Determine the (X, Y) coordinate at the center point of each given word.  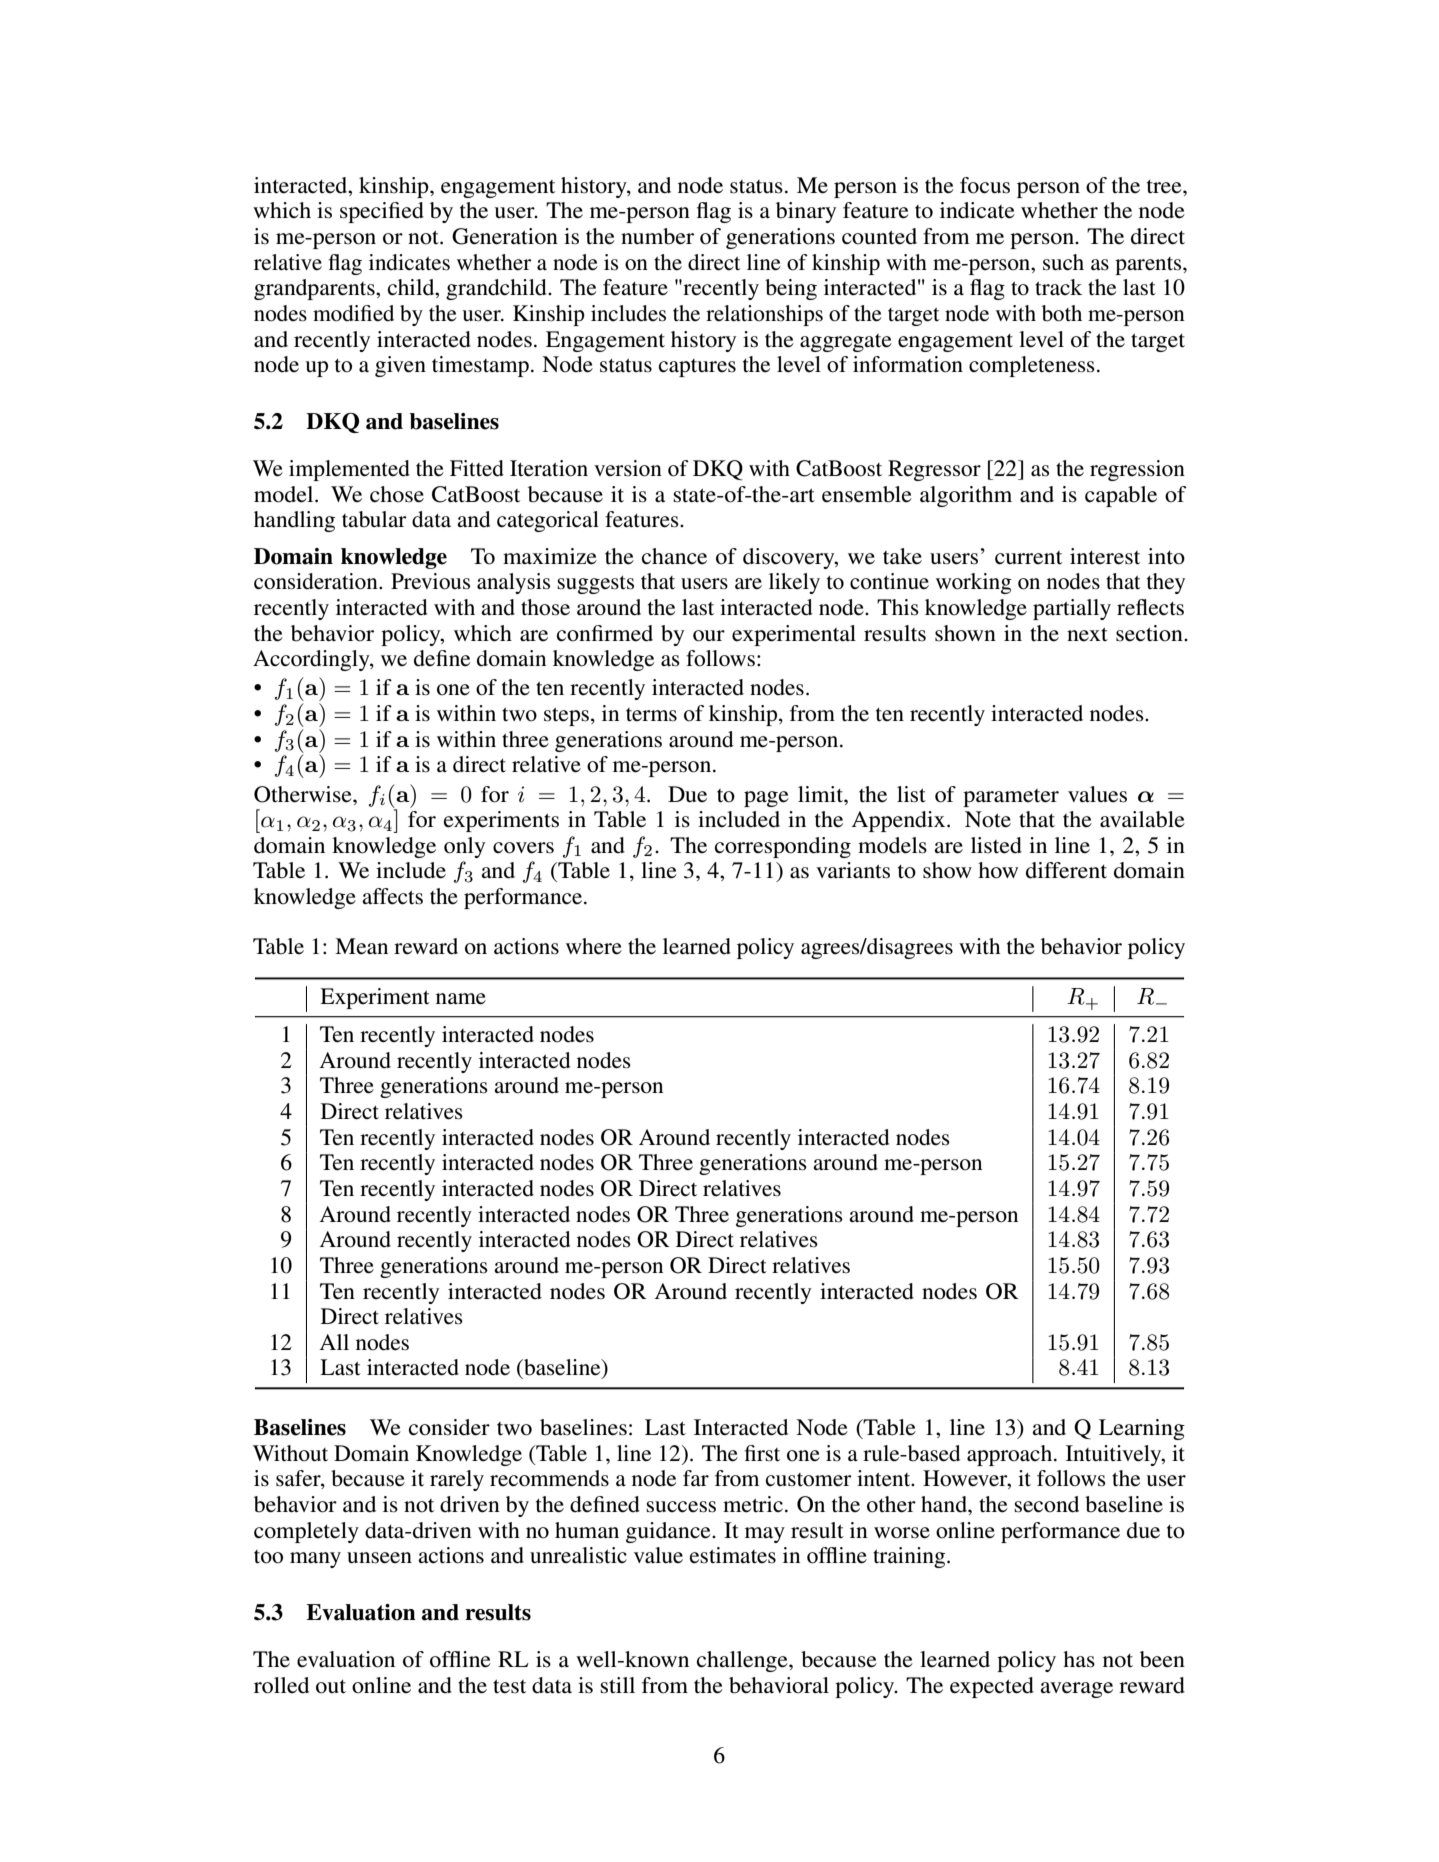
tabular (374, 519)
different (1066, 870)
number (657, 236)
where (594, 946)
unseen (379, 1558)
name (461, 999)
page (766, 799)
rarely (457, 1480)
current (1028, 558)
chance (674, 556)
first (762, 1453)
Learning (1142, 1429)
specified (382, 212)
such (1063, 262)
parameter (1011, 798)
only (464, 847)
